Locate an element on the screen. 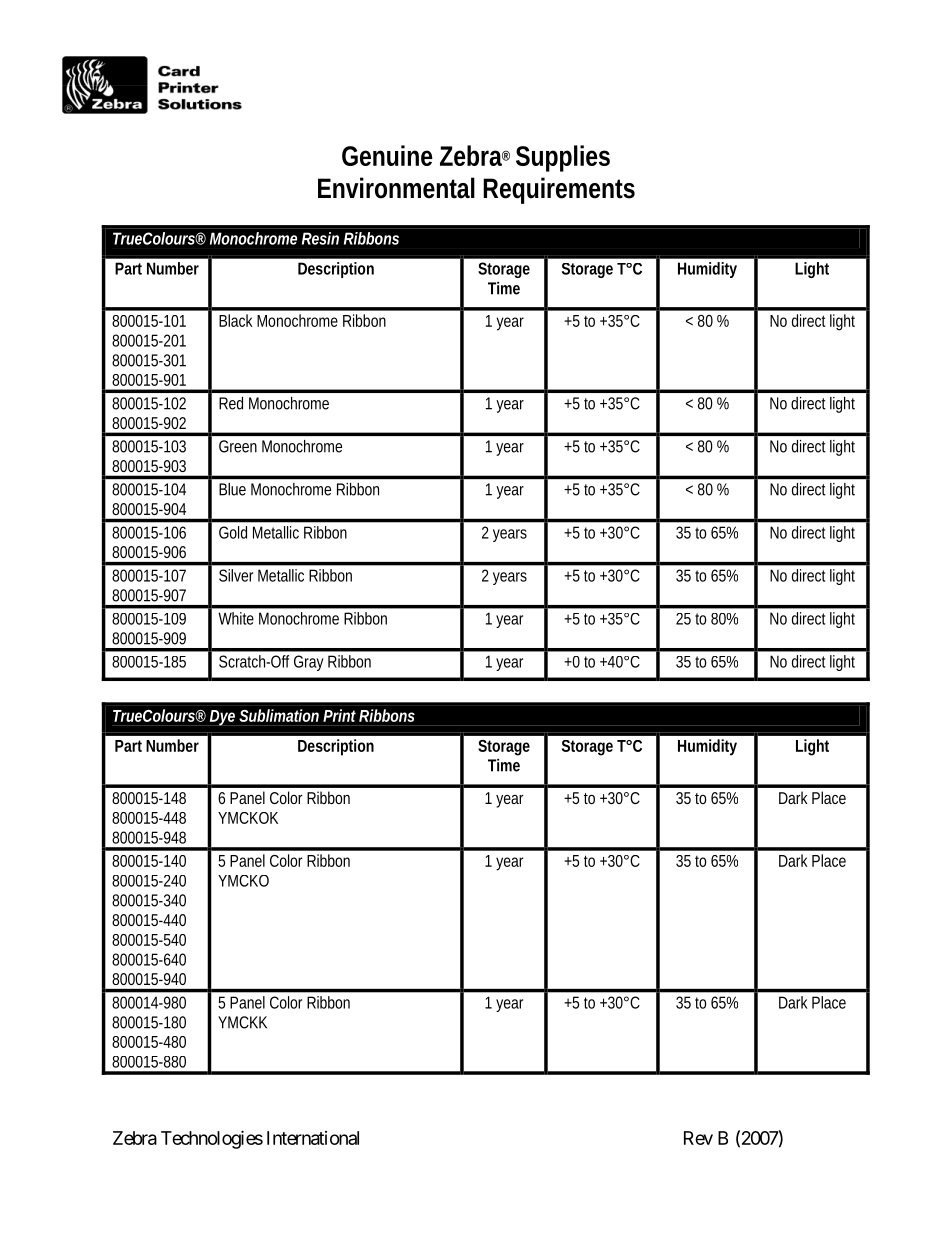 The width and height of the screenshot is (952, 1233). International is located at coordinates (313, 1138).
